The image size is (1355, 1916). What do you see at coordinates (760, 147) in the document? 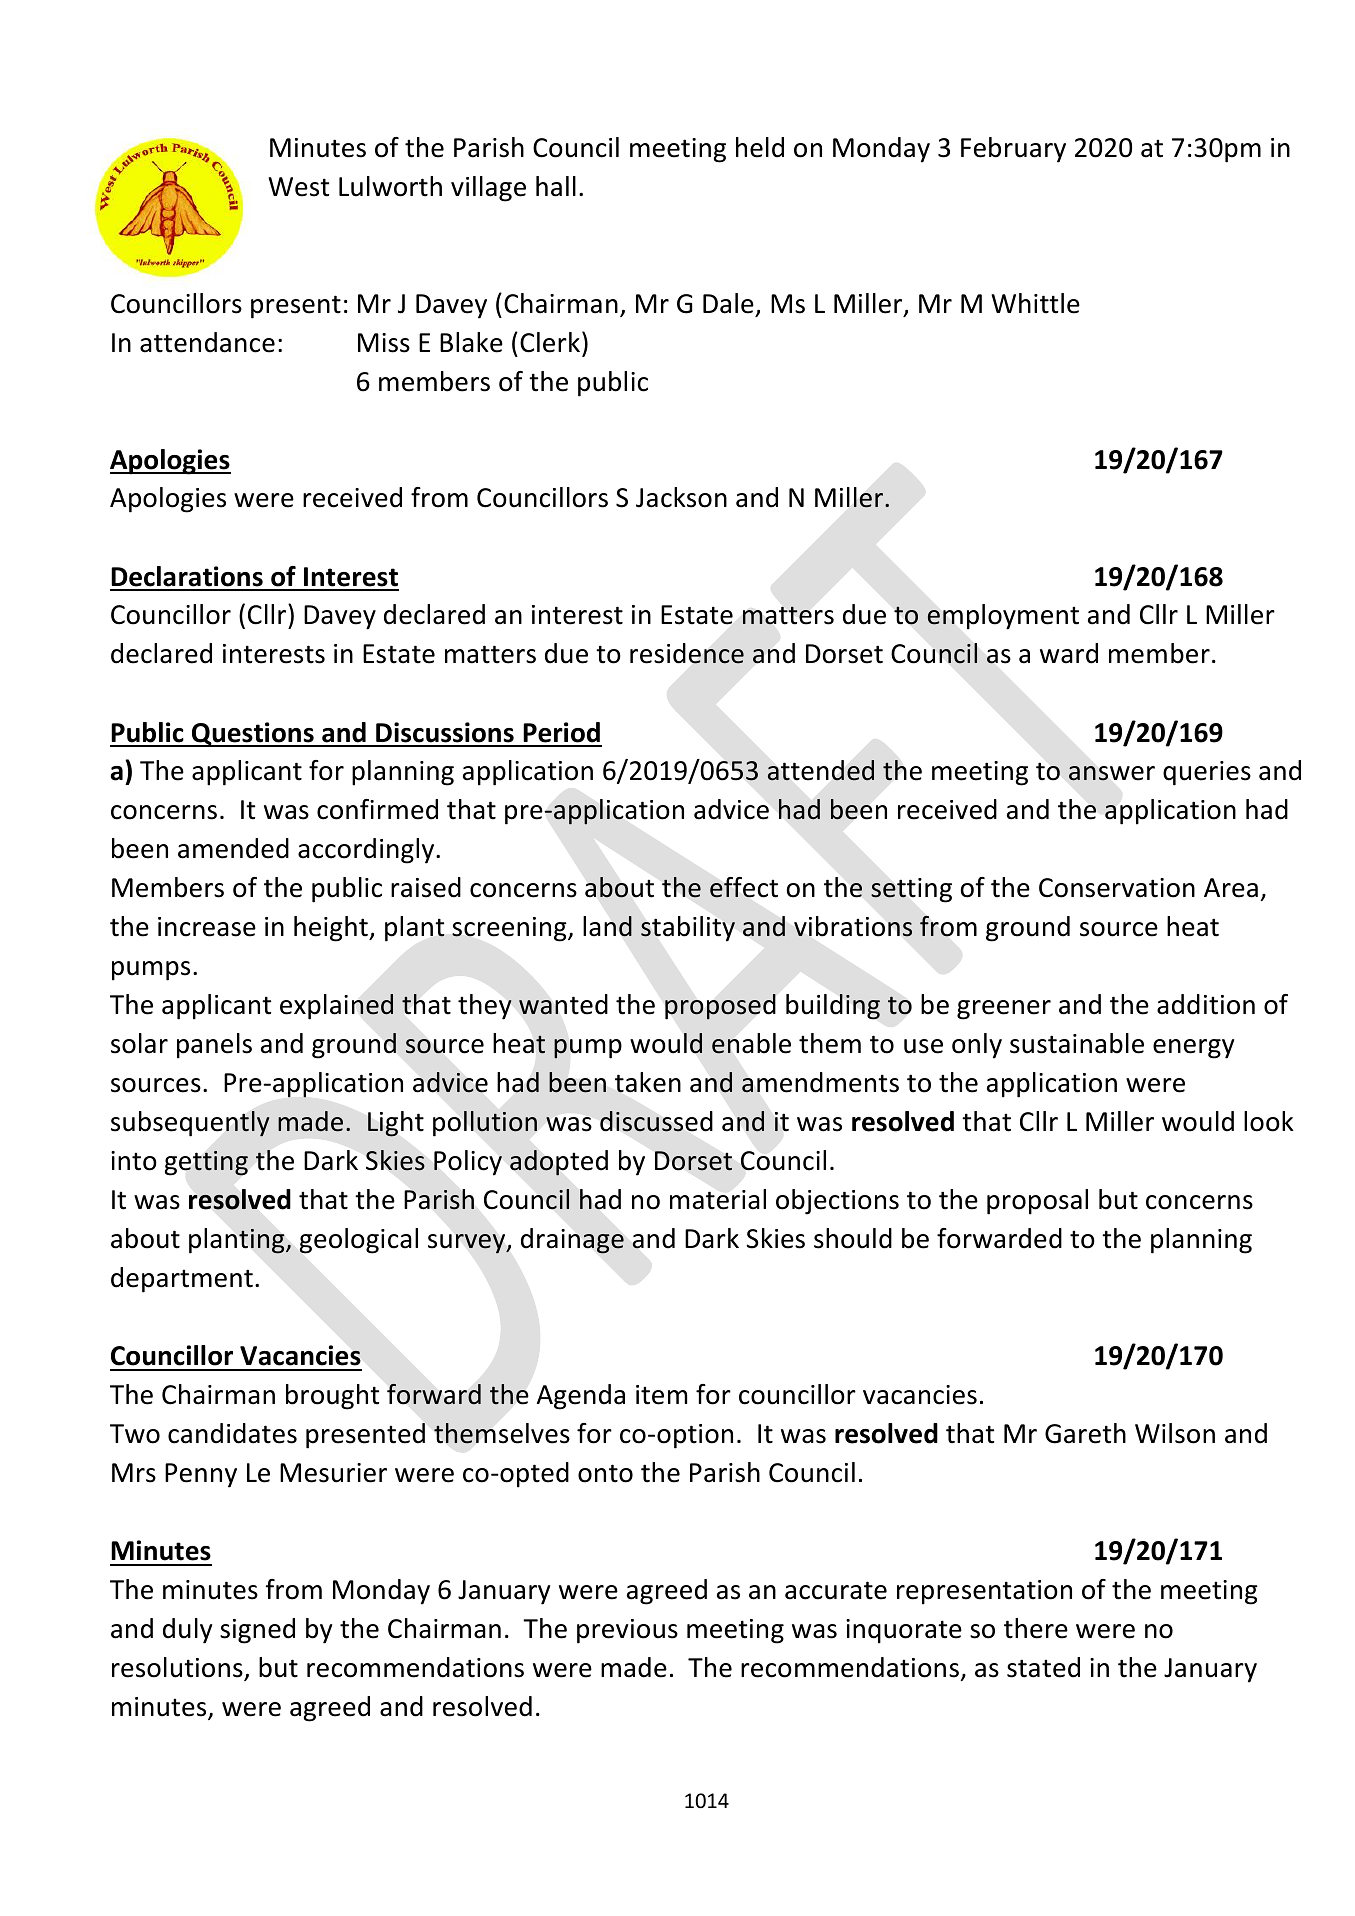
I see `held` at bounding box center [760, 147].
